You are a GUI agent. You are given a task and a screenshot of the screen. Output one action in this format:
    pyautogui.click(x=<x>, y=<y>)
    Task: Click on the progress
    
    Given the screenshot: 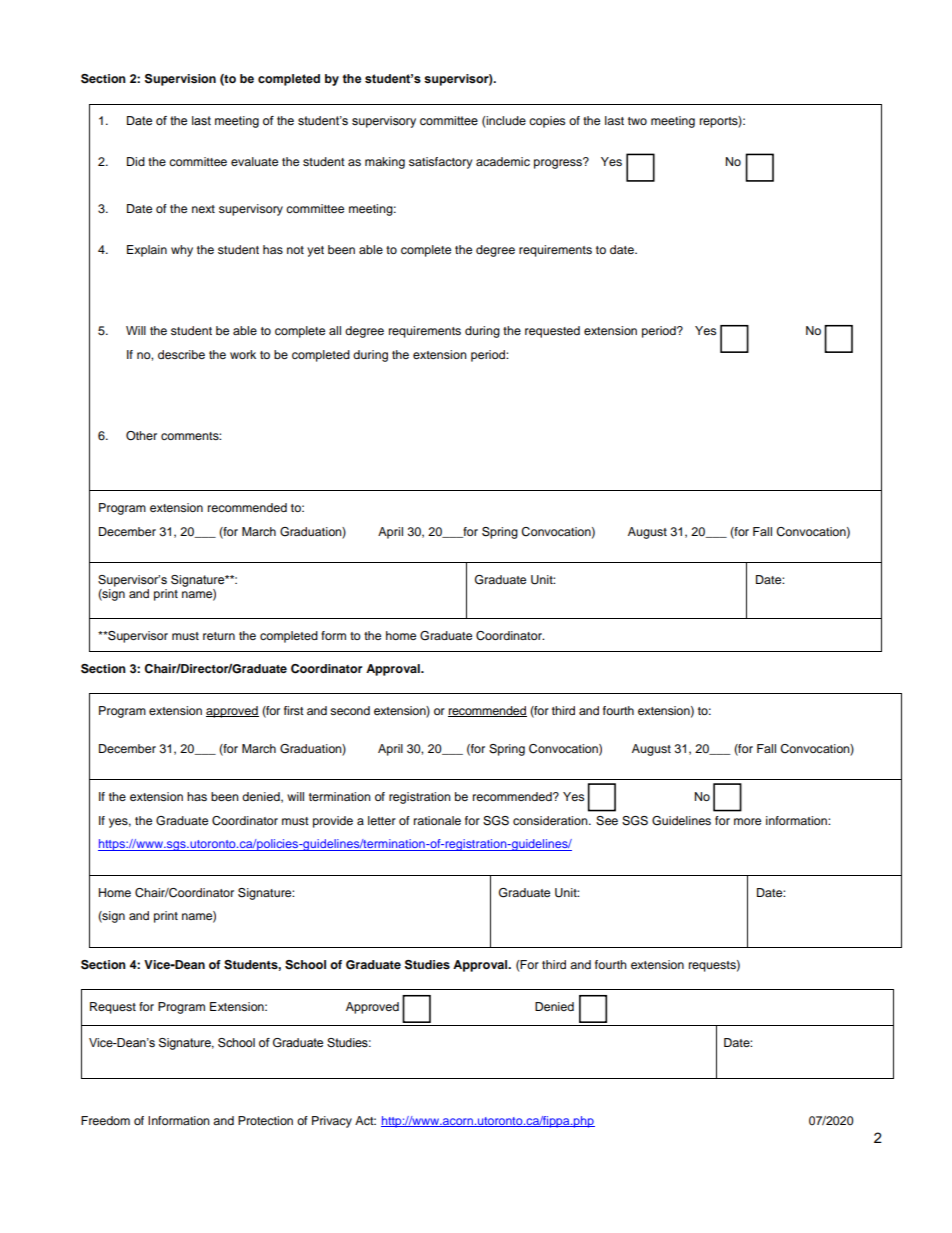 What is the action you would take?
    pyautogui.click(x=559, y=163)
